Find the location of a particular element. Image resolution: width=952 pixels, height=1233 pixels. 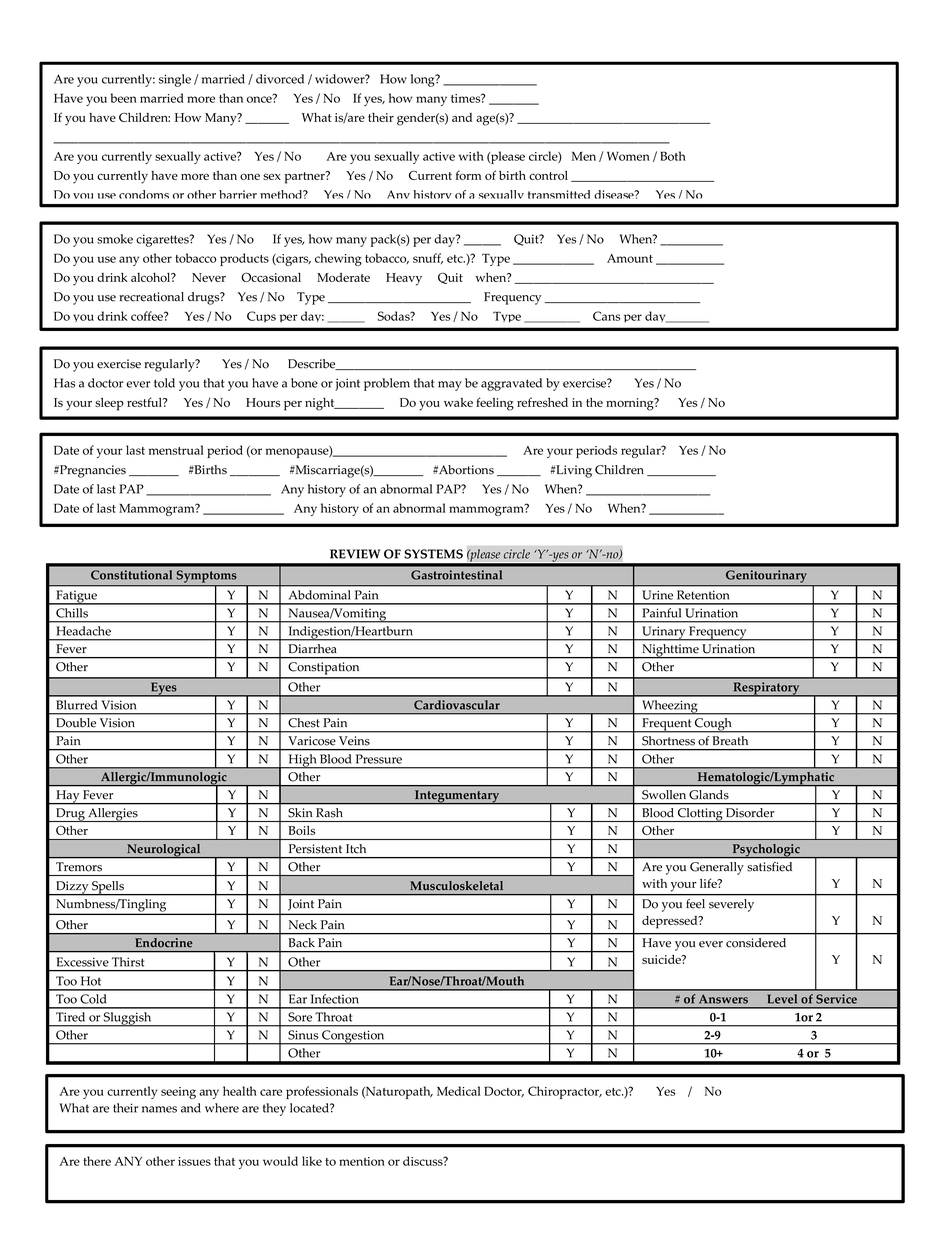

Retention is located at coordinates (703, 595).
